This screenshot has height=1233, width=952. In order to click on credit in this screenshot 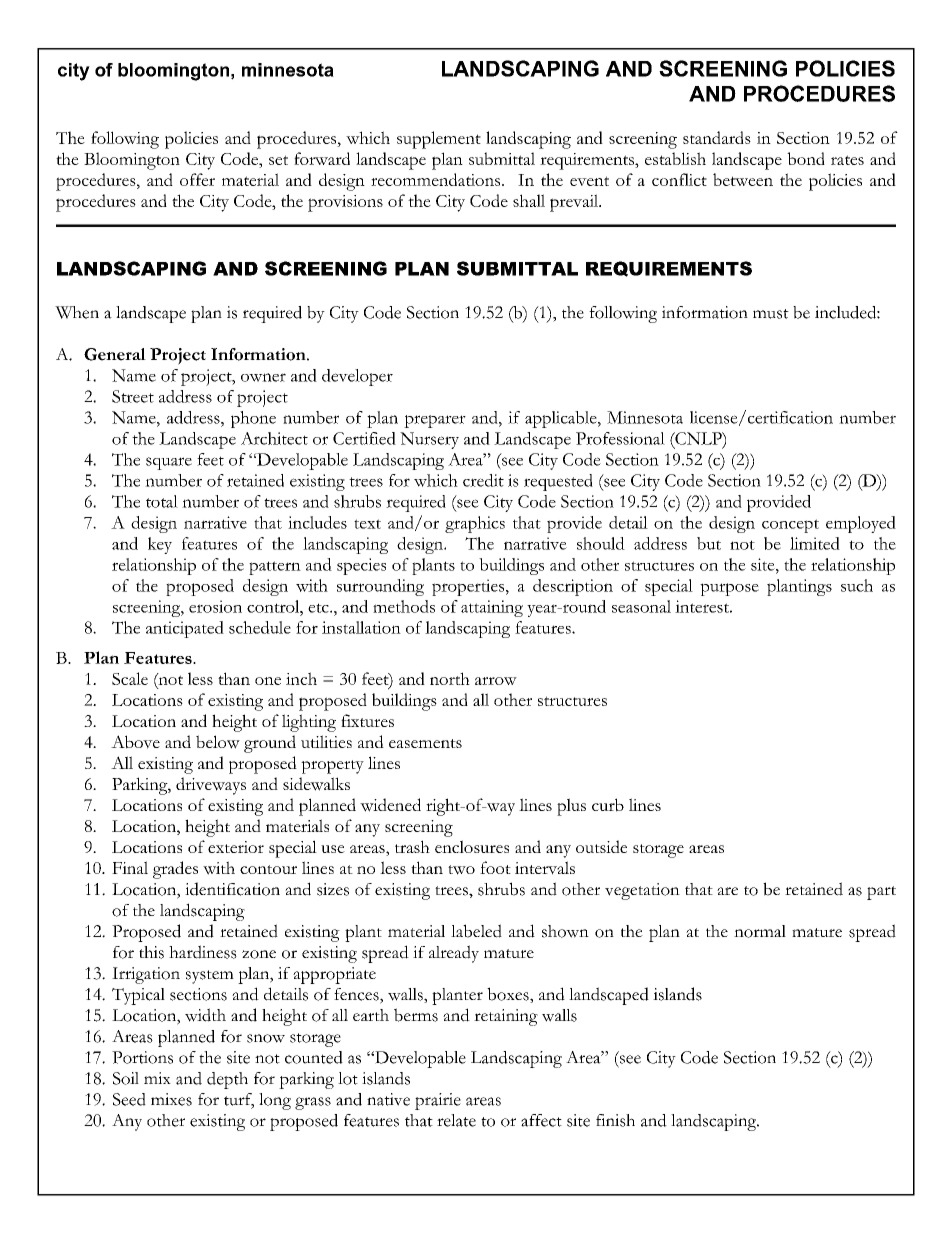, I will do `click(483, 480)`.
